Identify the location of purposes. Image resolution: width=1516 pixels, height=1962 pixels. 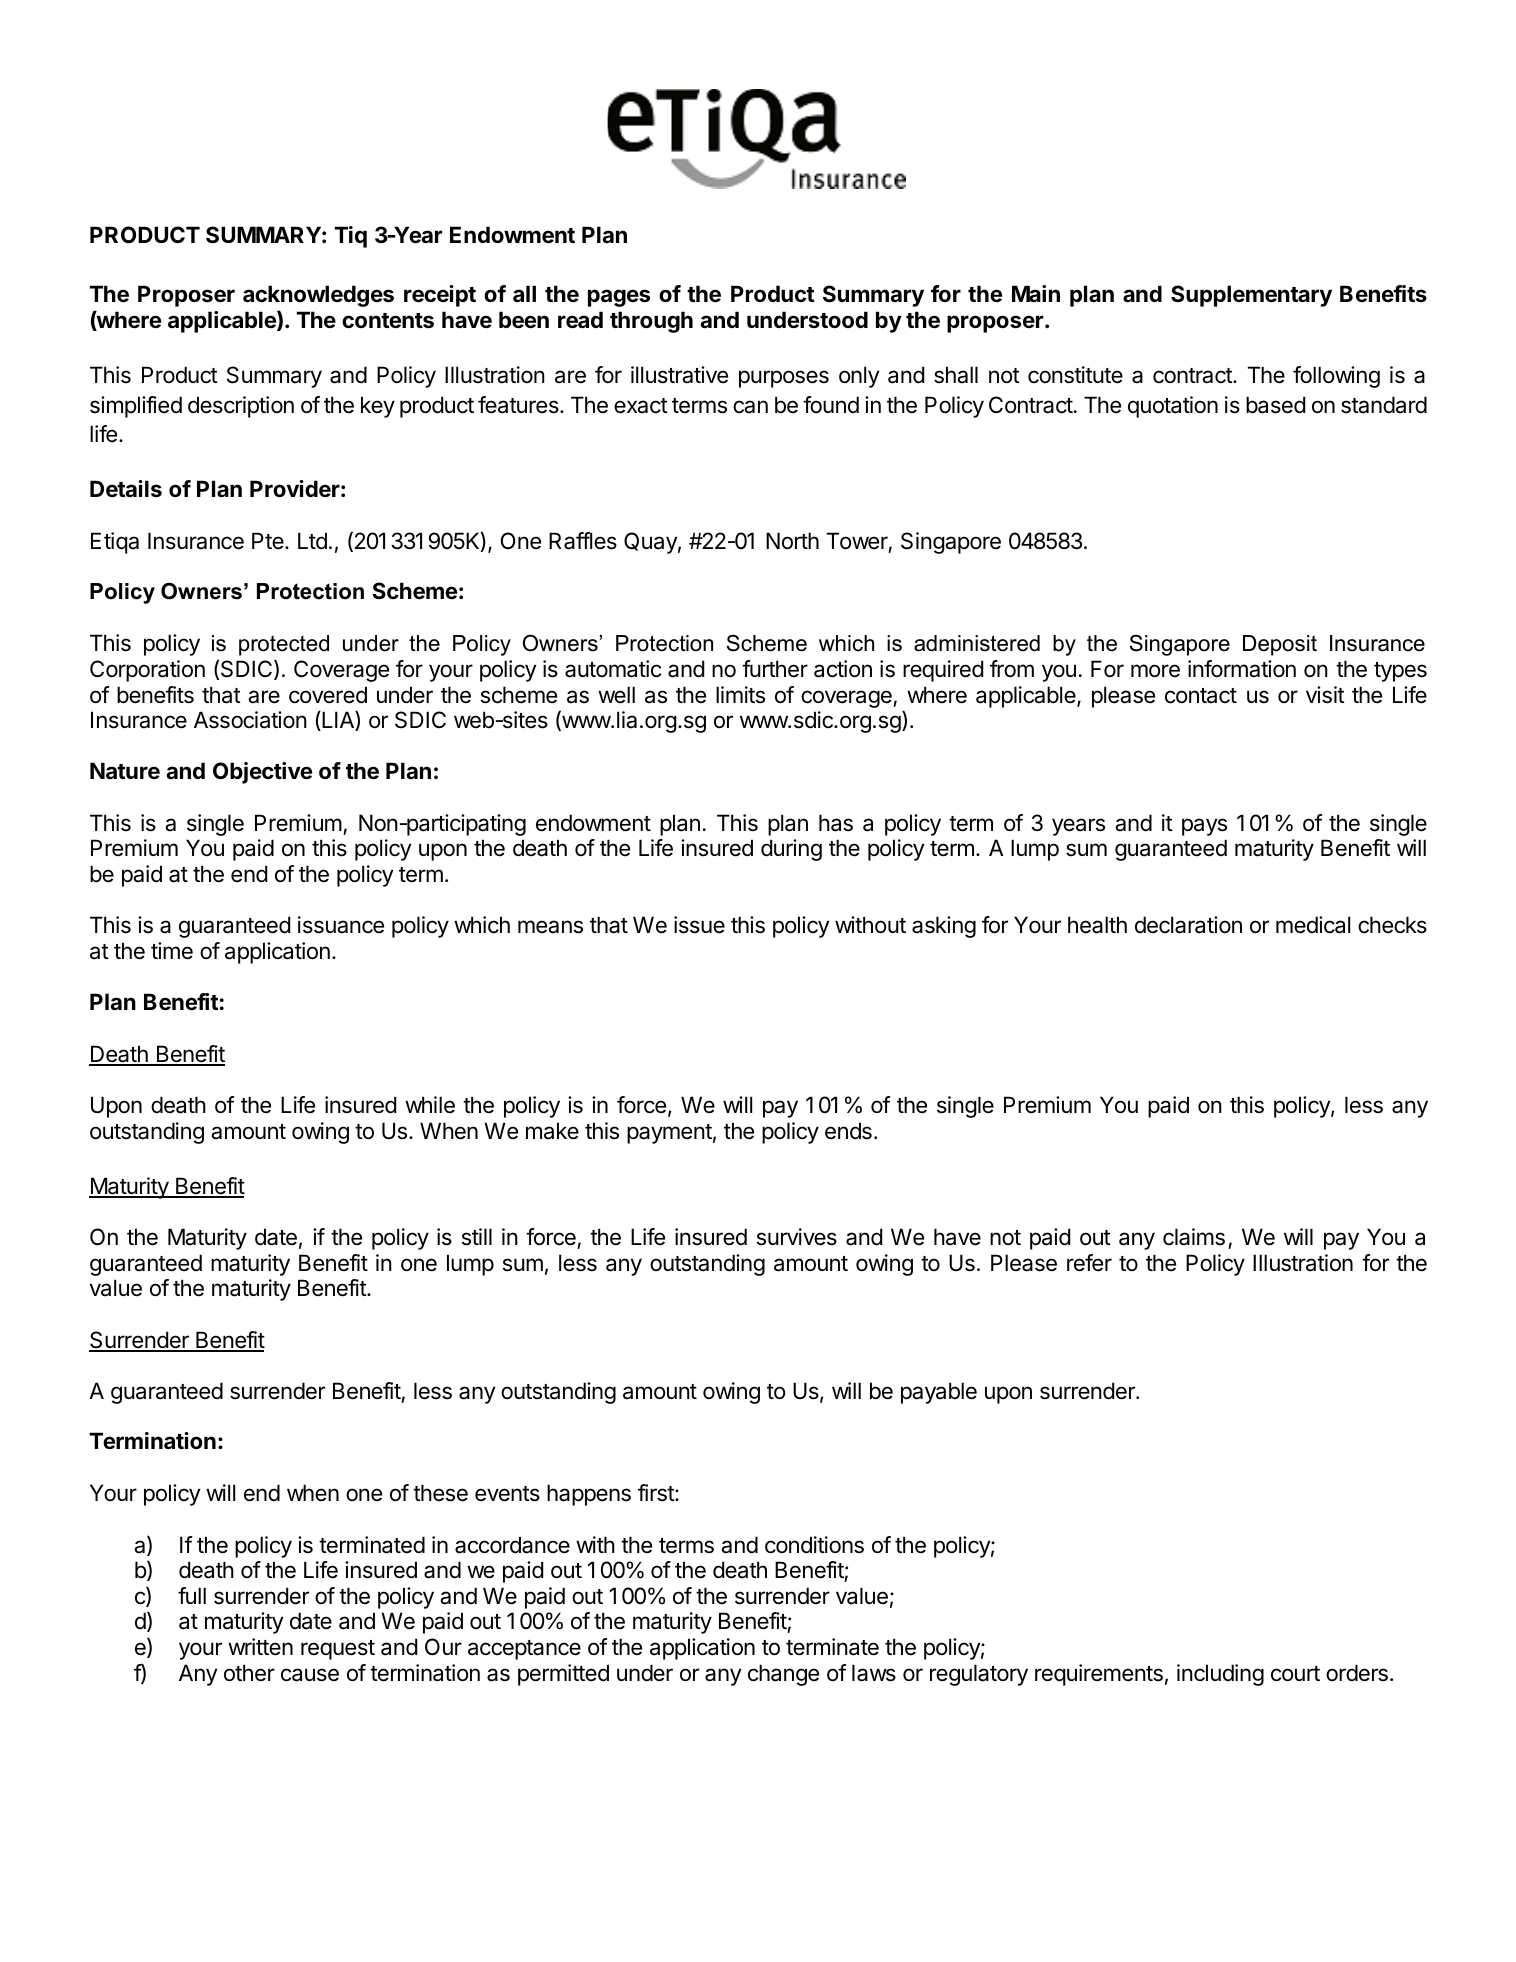
(784, 379).
